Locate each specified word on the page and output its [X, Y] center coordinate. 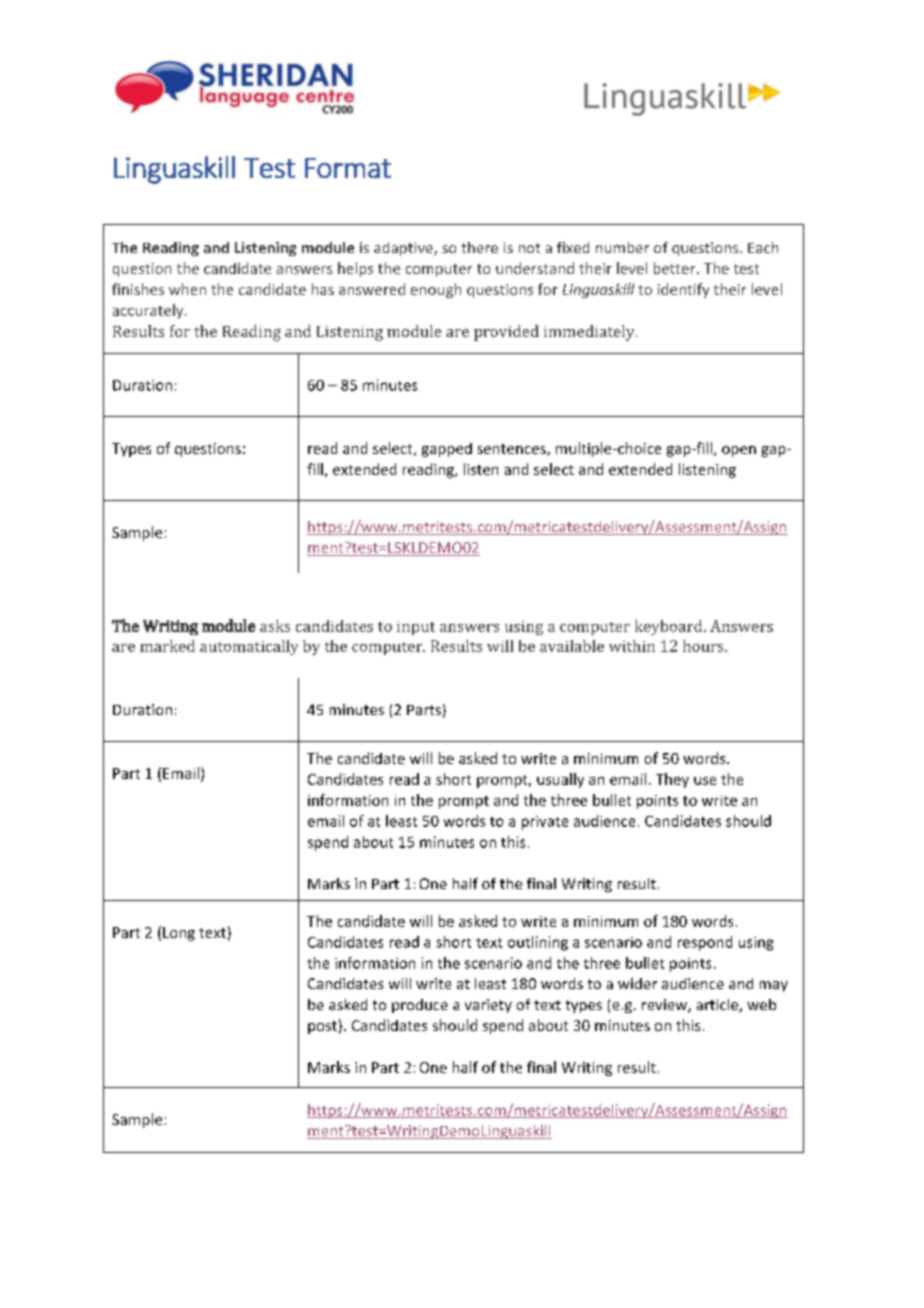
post [322, 1027]
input [416, 628]
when [187, 289]
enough [436, 290]
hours [704, 646]
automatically [249, 647]
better [676, 268]
